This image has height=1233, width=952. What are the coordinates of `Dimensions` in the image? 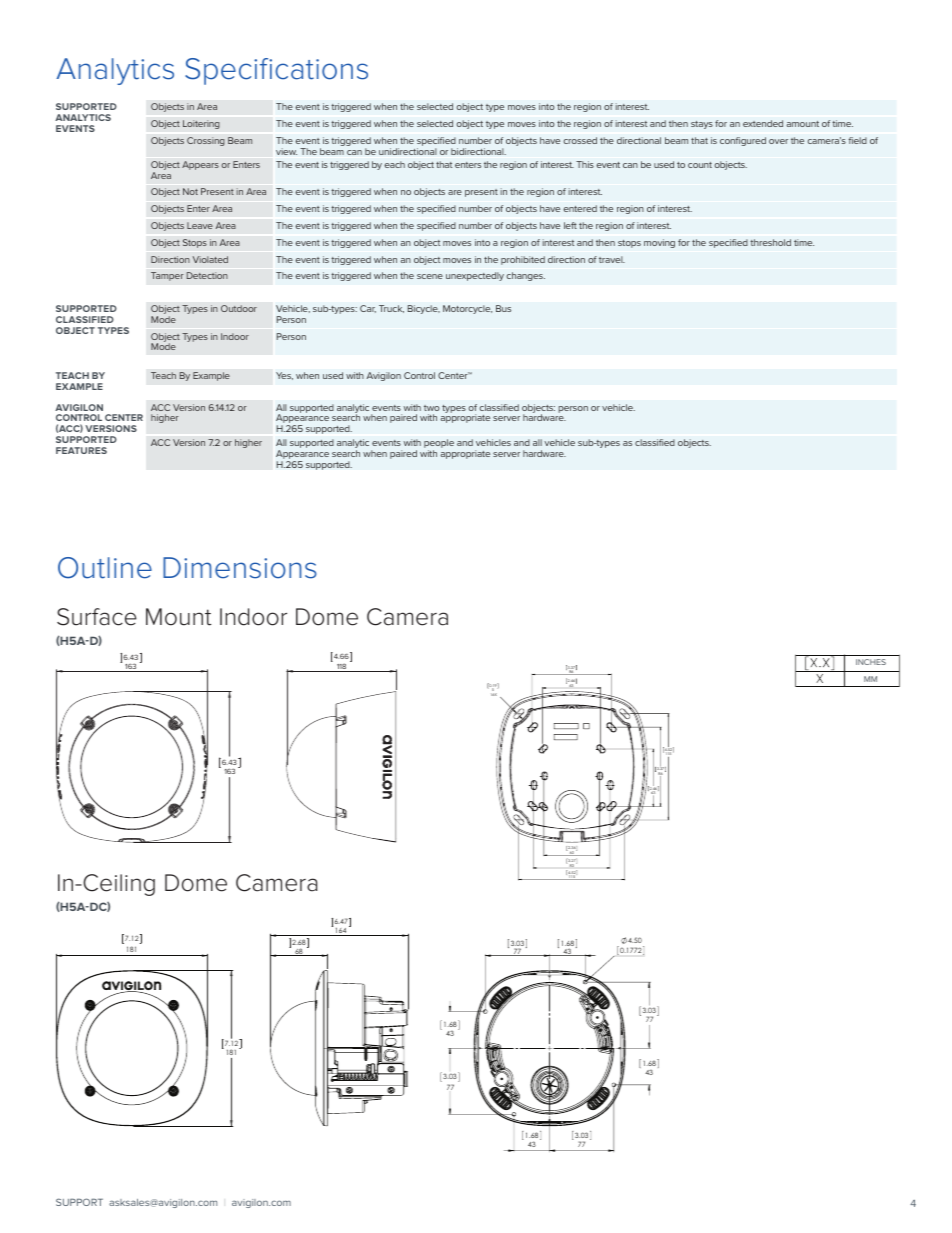 It's located at (240, 568).
